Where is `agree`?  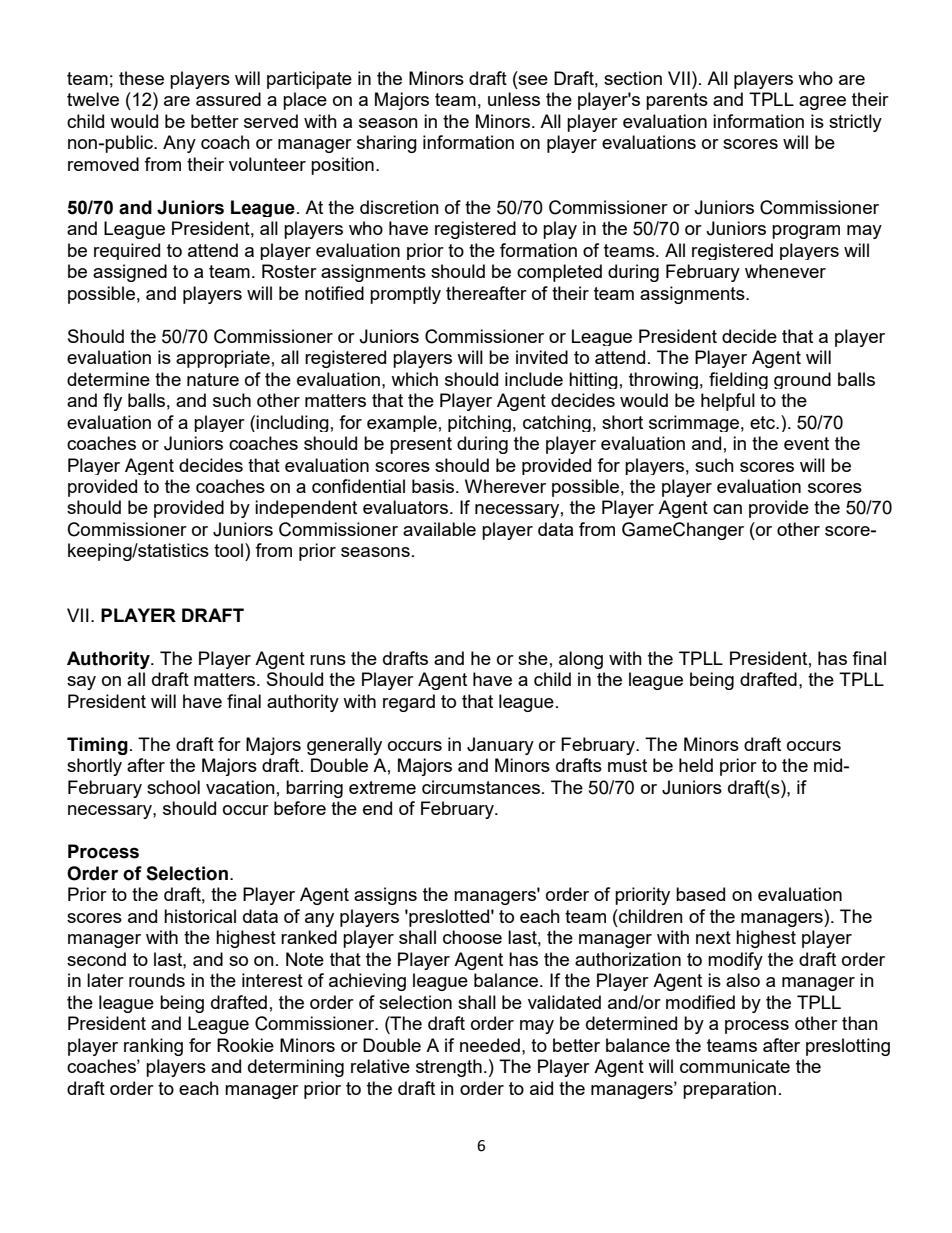 agree is located at coordinates (822, 103).
